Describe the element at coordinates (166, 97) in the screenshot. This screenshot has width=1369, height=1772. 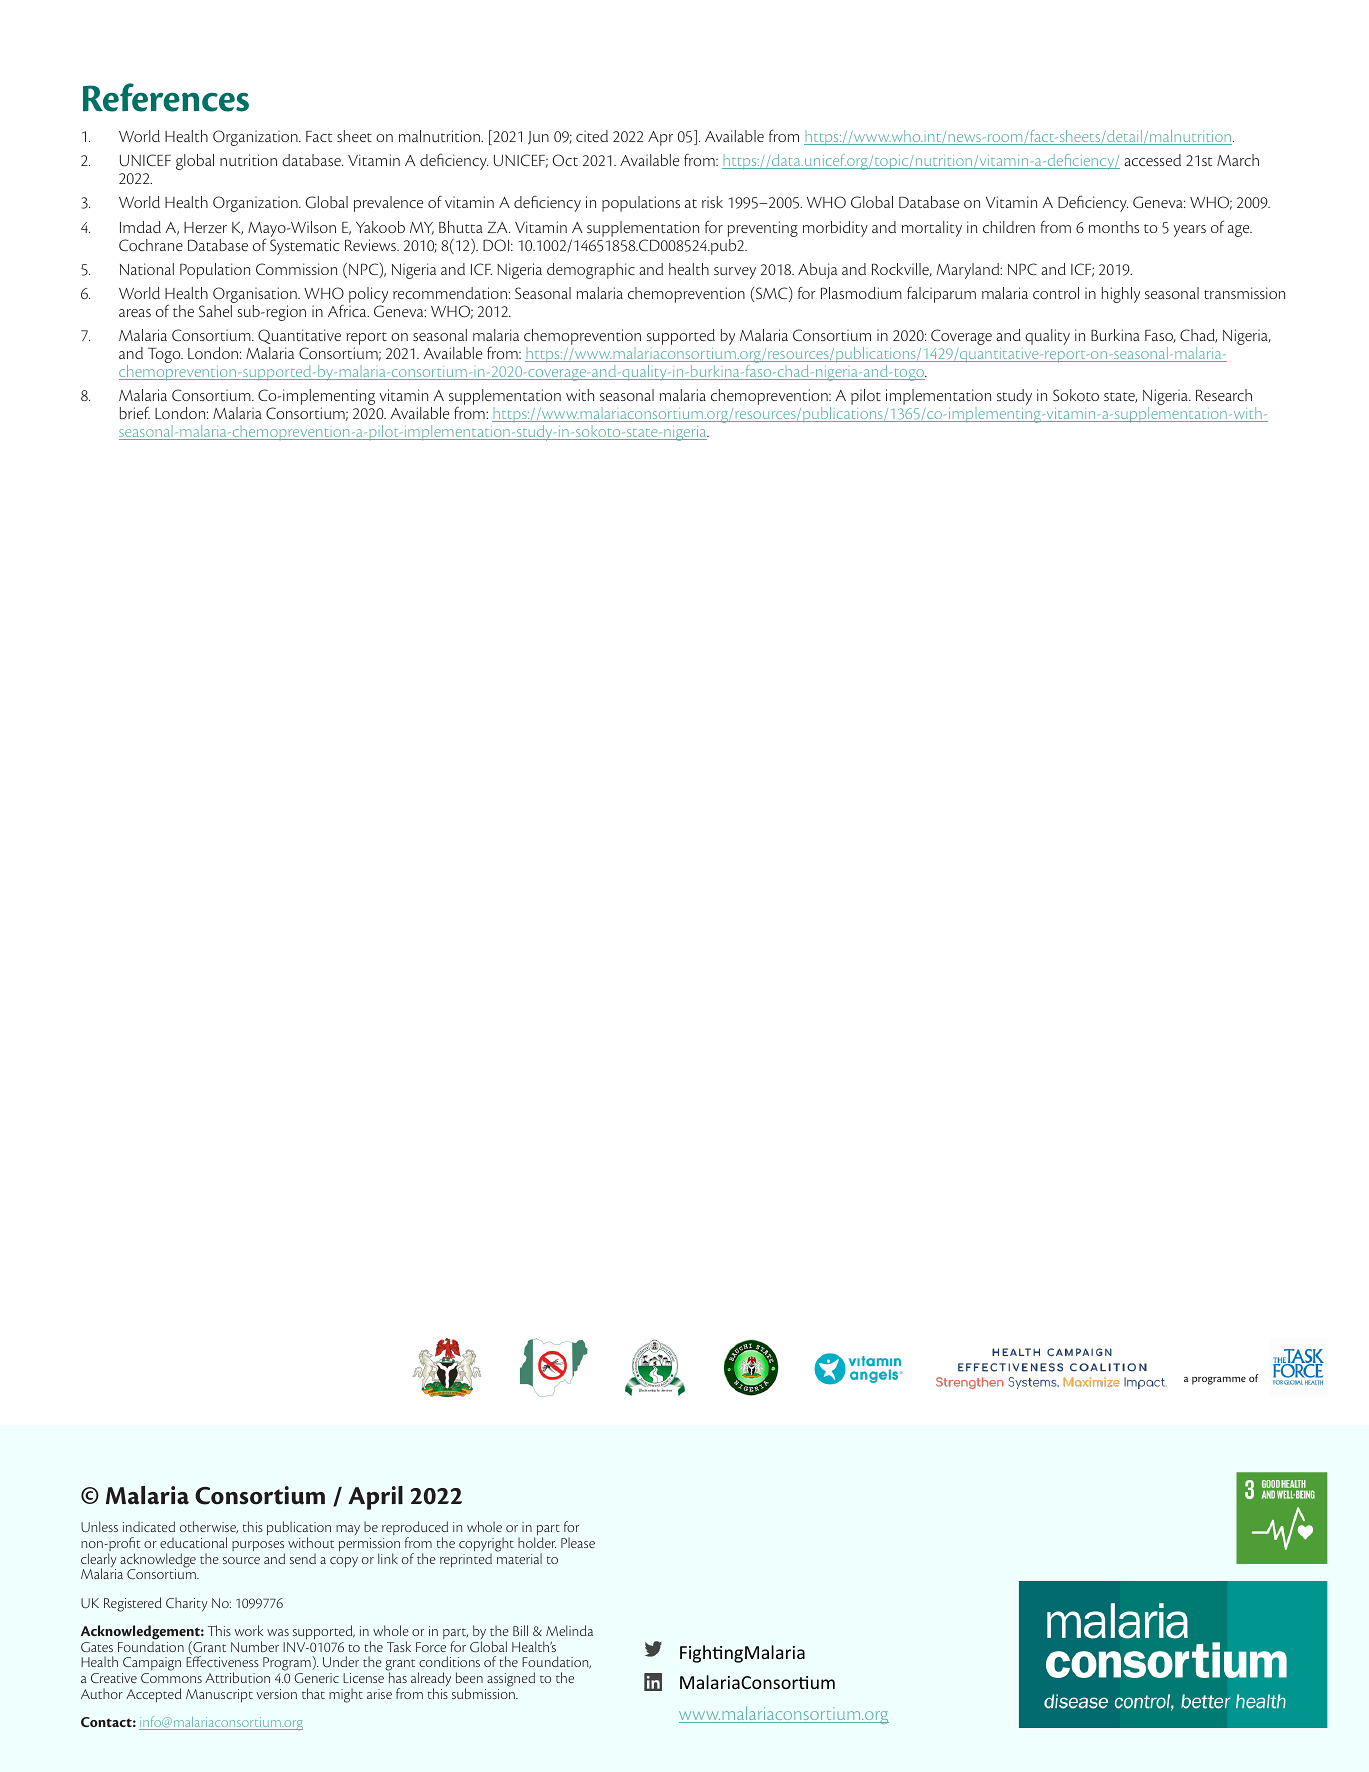
I see `References` at that location.
